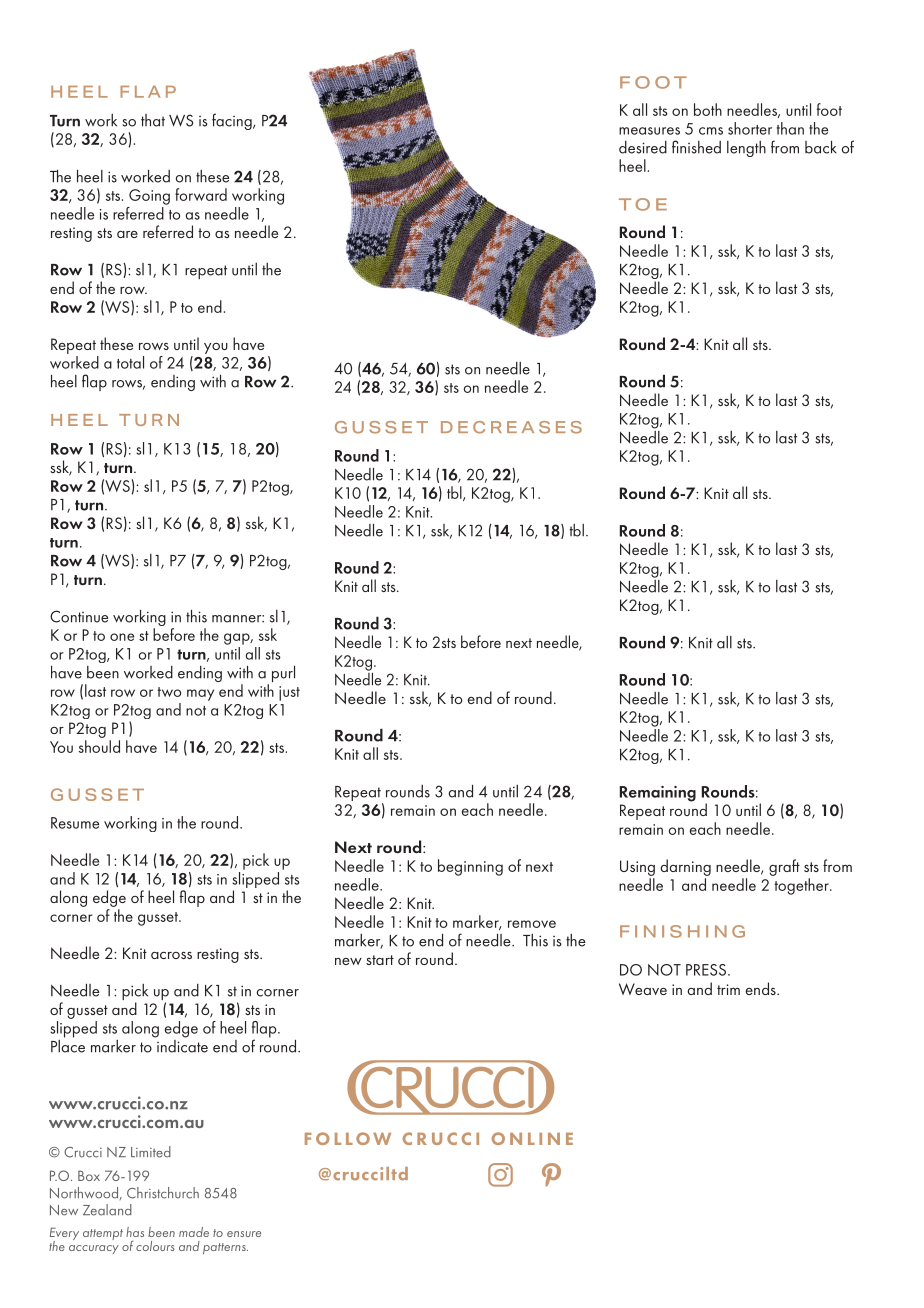 Image resolution: width=924 pixels, height=1308 pixels. I want to click on has, so click(135, 1232).
